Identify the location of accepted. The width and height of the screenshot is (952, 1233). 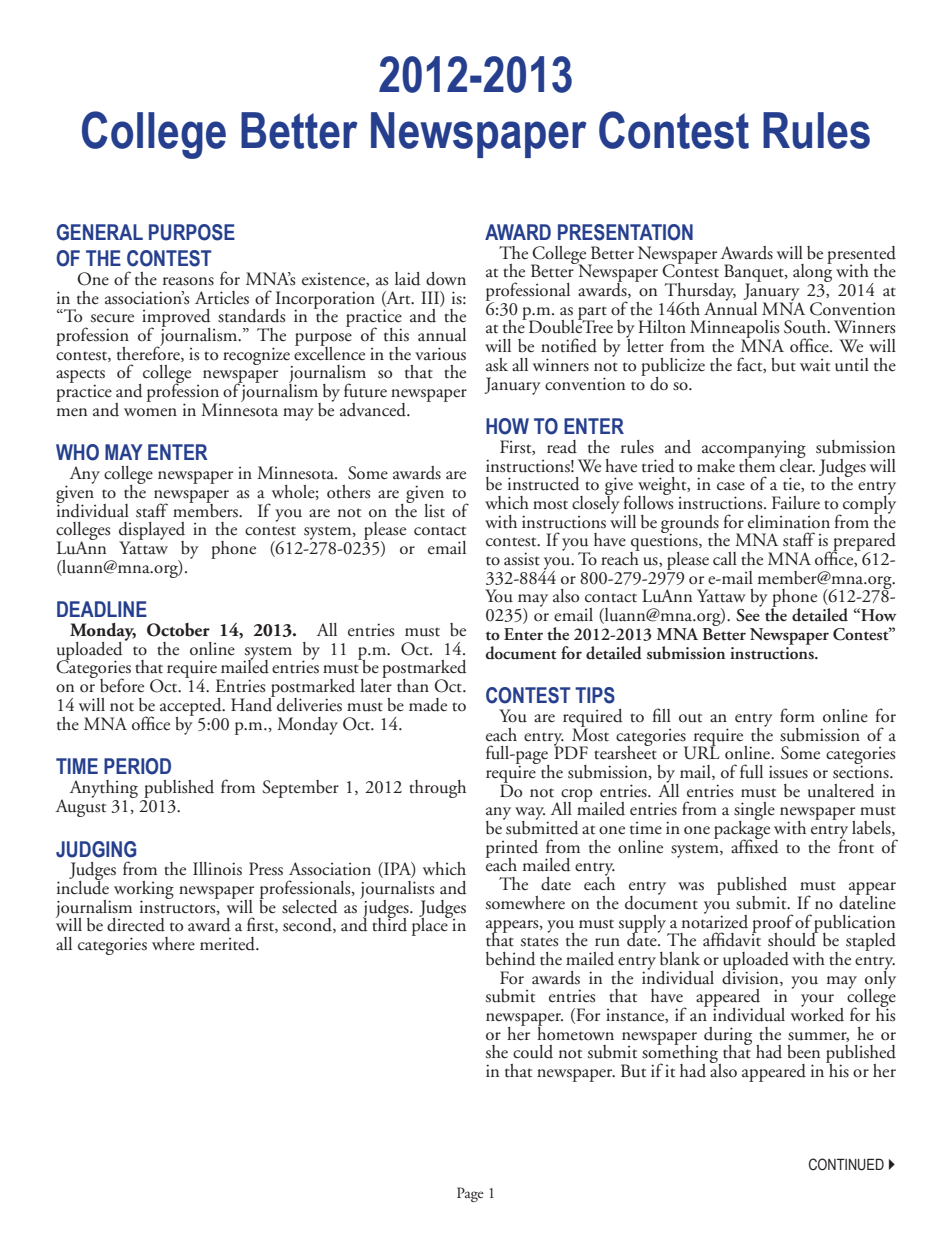
(192, 708).
